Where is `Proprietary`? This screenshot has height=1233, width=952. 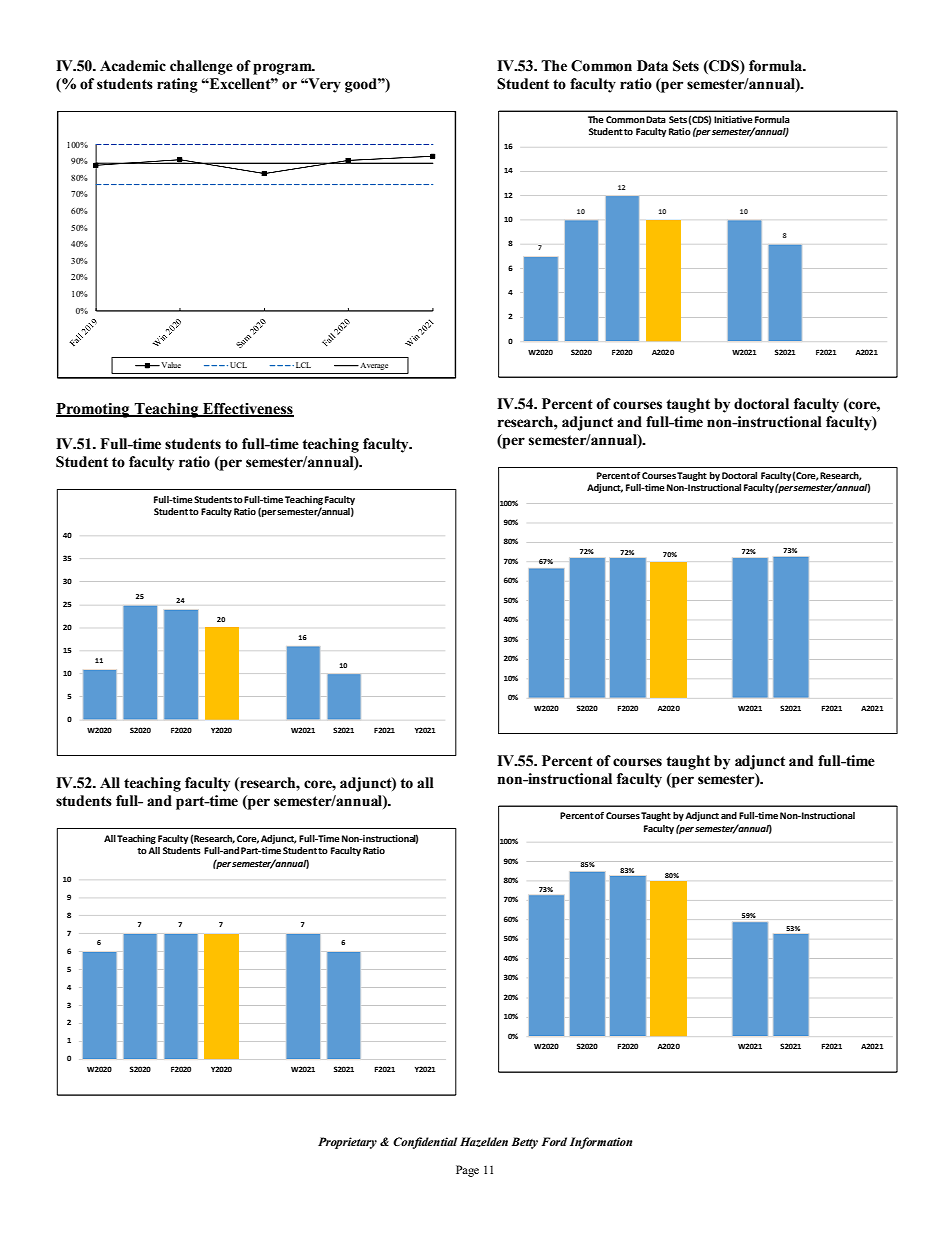 Proprietary is located at coordinates (347, 1143).
